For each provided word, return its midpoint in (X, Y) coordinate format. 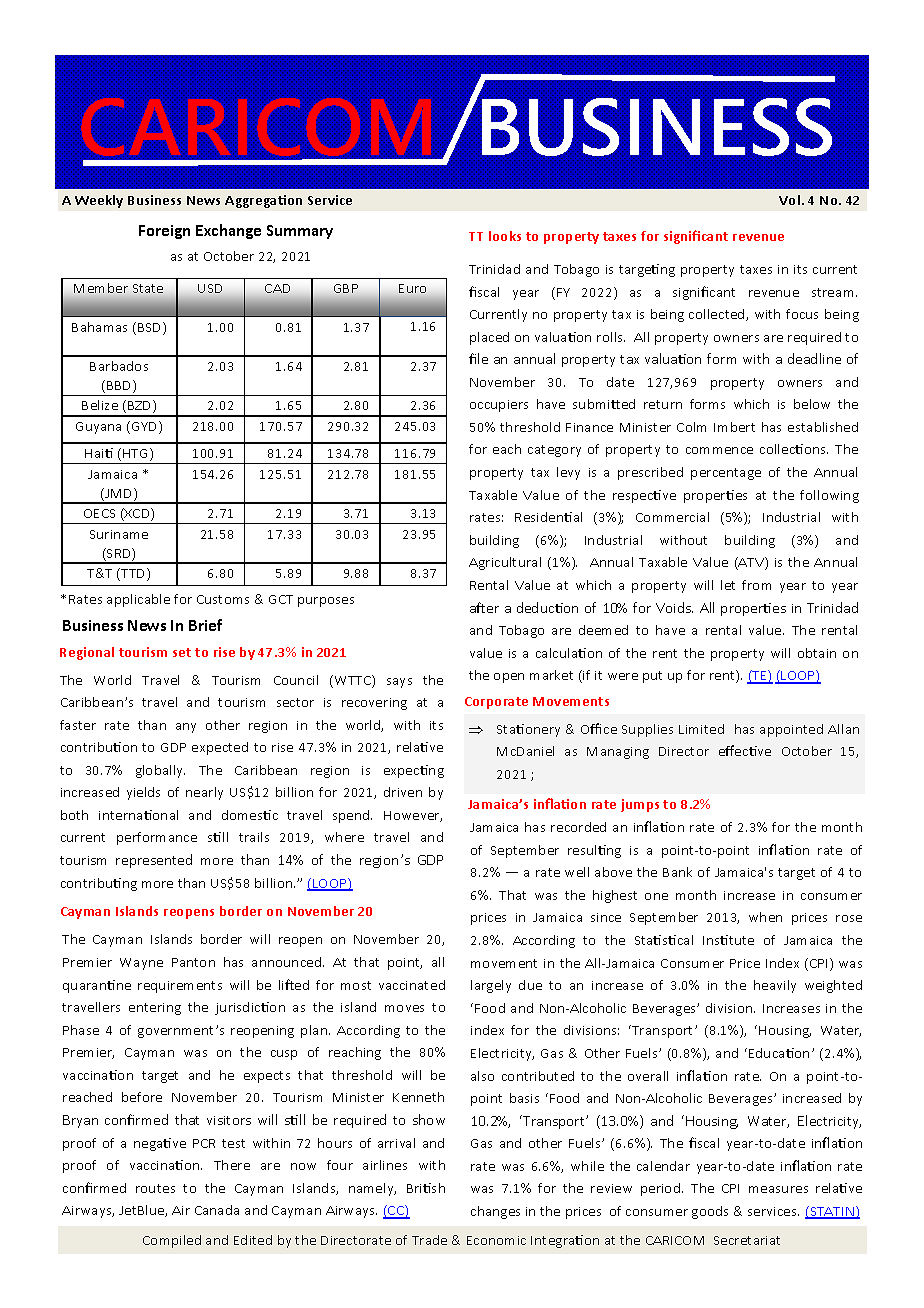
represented (154, 861)
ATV (751, 563)
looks (505, 236)
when (765, 917)
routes (155, 1188)
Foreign (164, 232)
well (577, 872)
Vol (791, 200)
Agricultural (505, 563)
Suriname (119, 534)
